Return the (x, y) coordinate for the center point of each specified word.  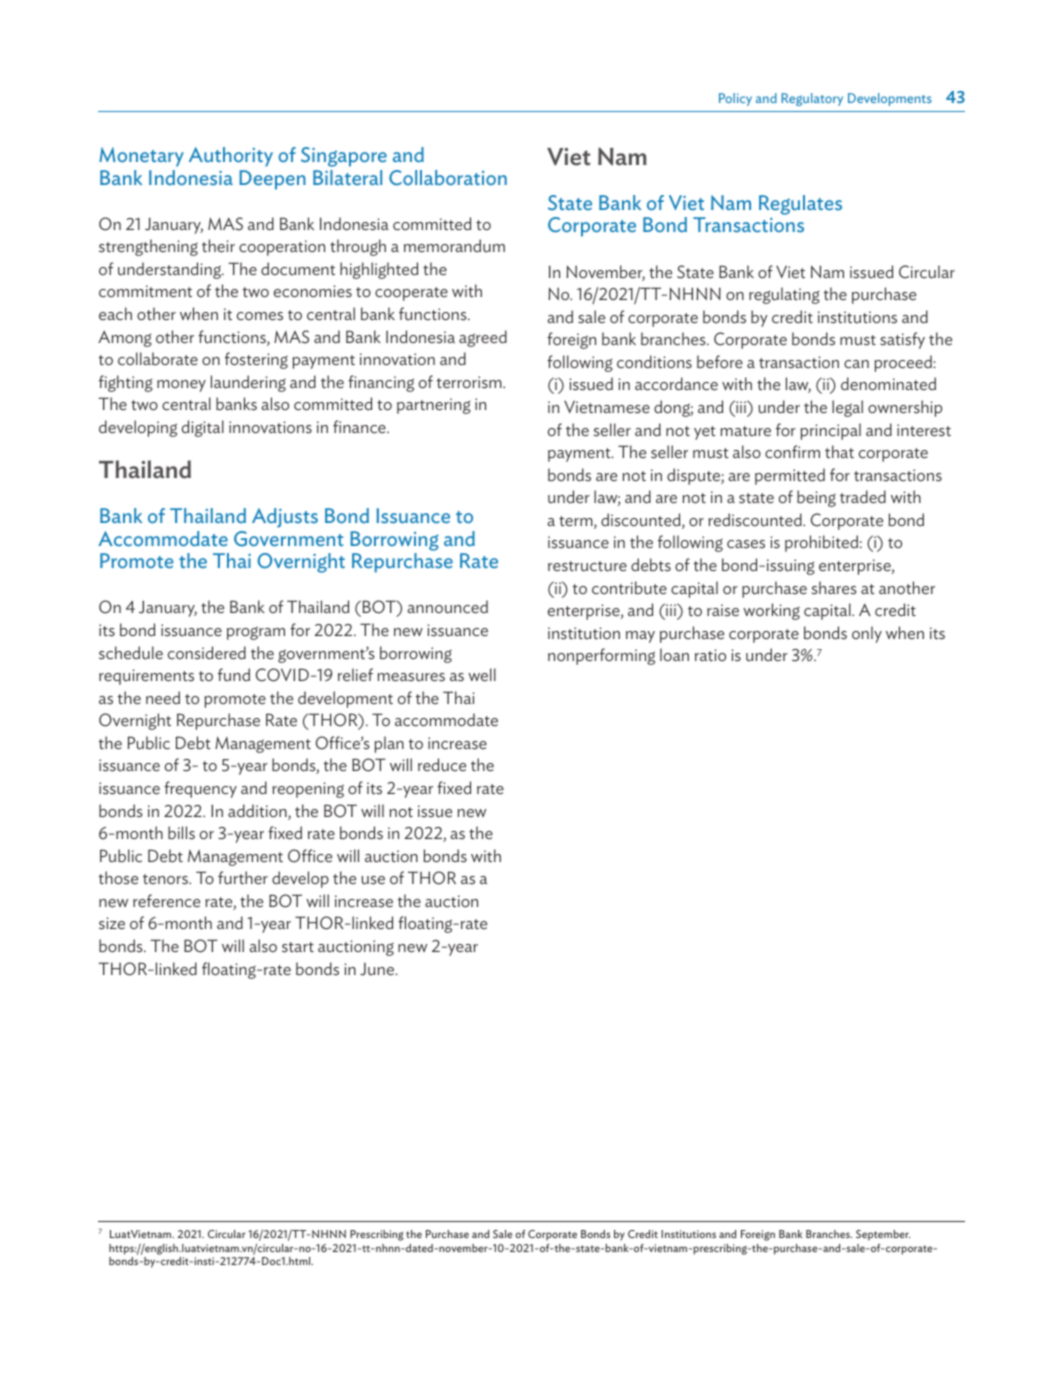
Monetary (141, 157)
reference (166, 901)
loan (674, 654)
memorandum (454, 246)
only (867, 634)
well (482, 675)
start (298, 947)
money (181, 386)
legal (847, 408)
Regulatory (812, 99)
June (378, 969)
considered (207, 653)
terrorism (470, 382)
